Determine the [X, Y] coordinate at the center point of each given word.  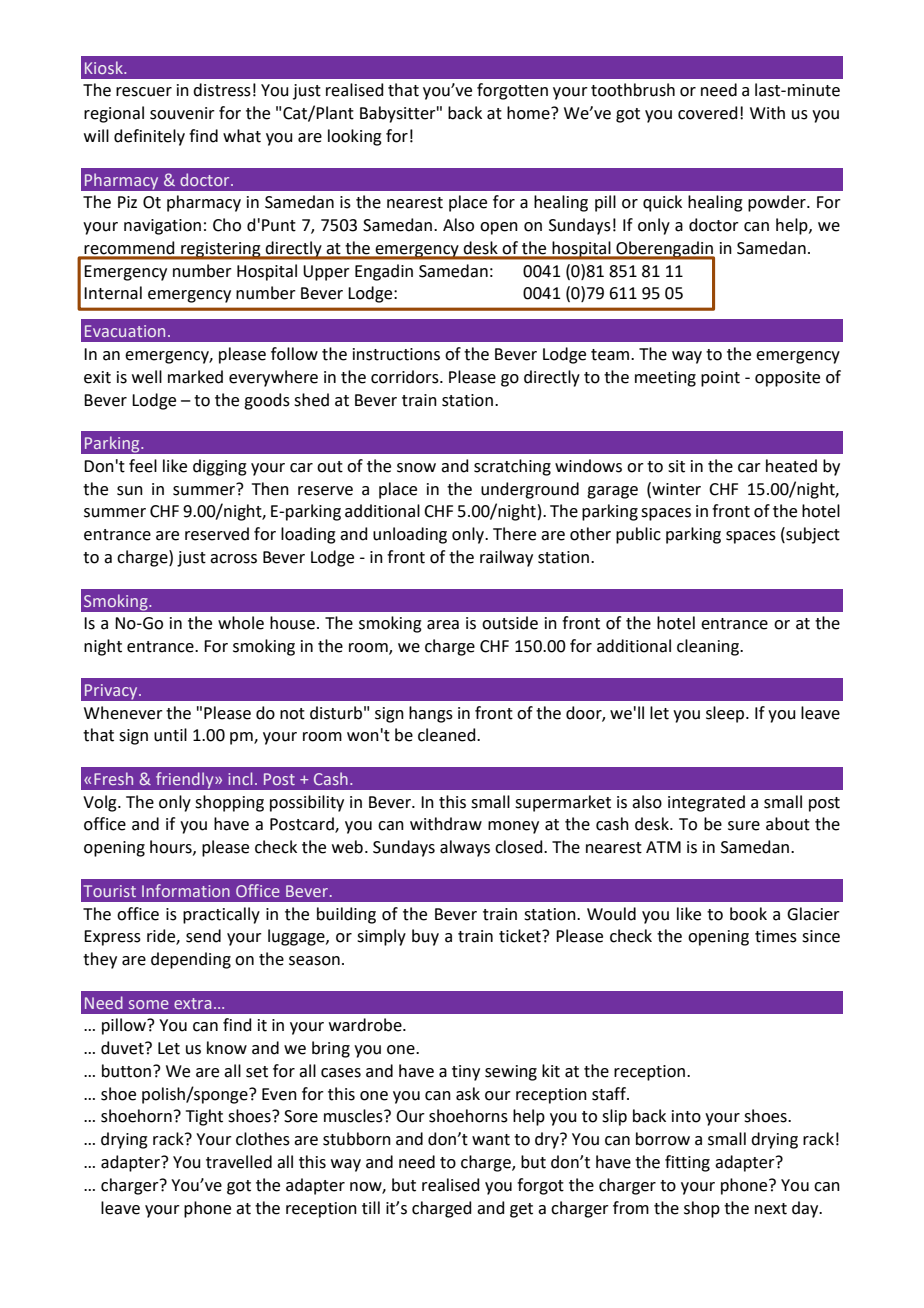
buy [425, 937]
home [529, 113]
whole [241, 623]
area [443, 625]
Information [186, 890]
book [748, 914]
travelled [239, 1162]
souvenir [182, 113]
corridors [406, 377]
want [491, 1140]
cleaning [709, 647]
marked [195, 377]
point [720, 379]
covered [708, 113]
